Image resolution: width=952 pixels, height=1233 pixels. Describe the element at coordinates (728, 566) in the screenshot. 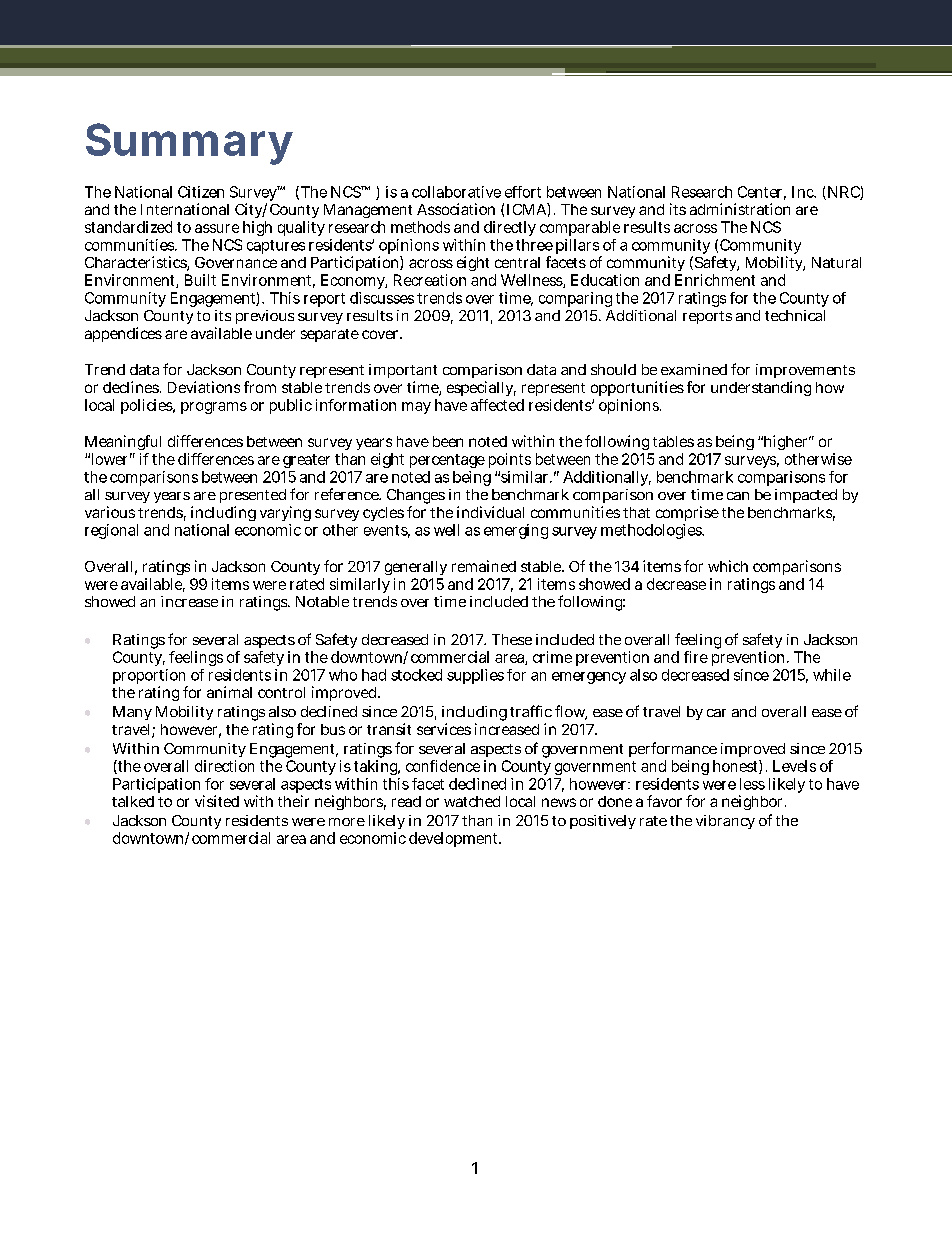

I see `which` at that location.
